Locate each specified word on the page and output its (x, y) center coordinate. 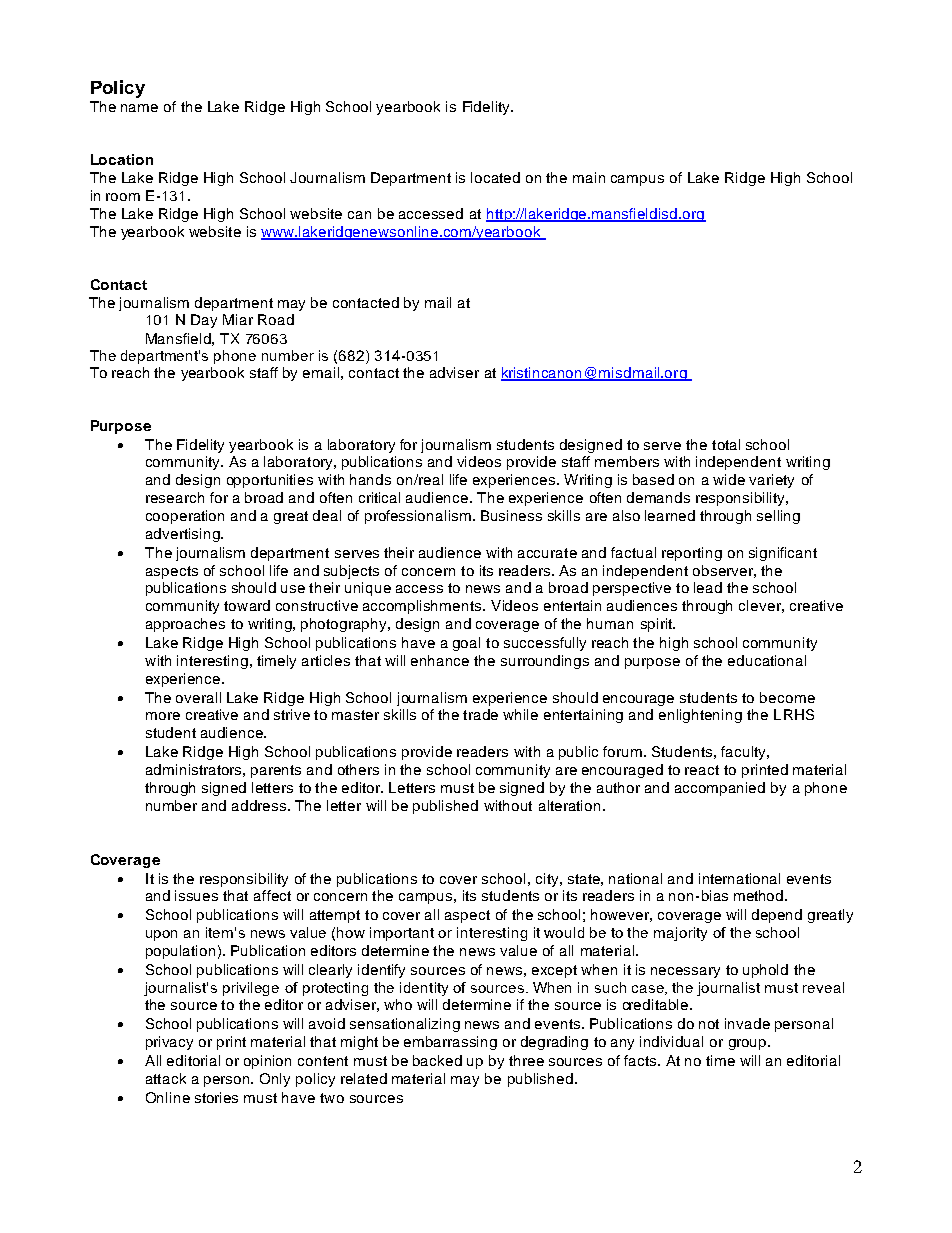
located (495, 177)
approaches (185, 625)
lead (708, 587)
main (589, 177)
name (139, 108)
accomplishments (423, 607)
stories (216, 1097)
